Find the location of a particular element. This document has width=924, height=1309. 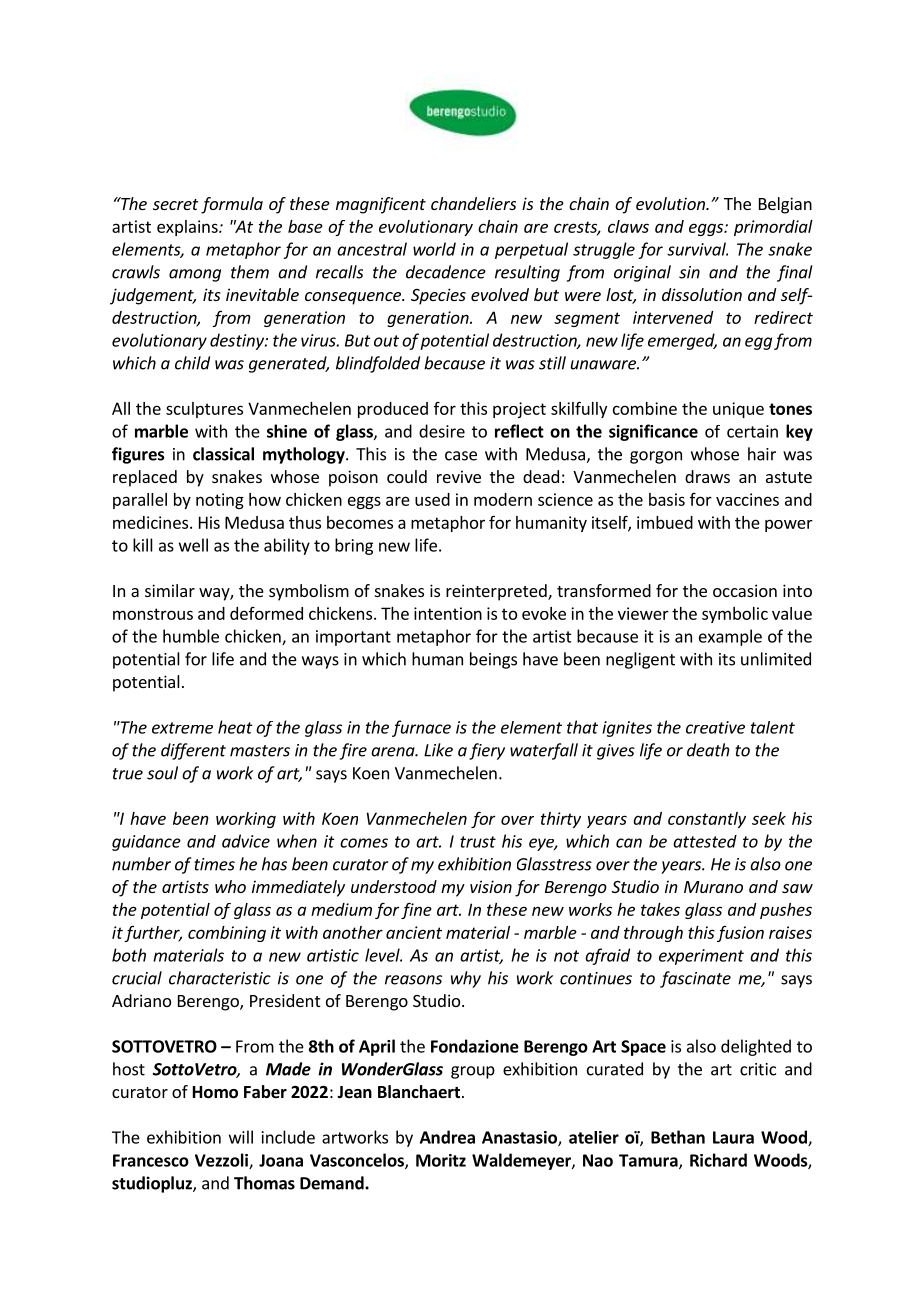

combining is located at coordinates (227, 934).
